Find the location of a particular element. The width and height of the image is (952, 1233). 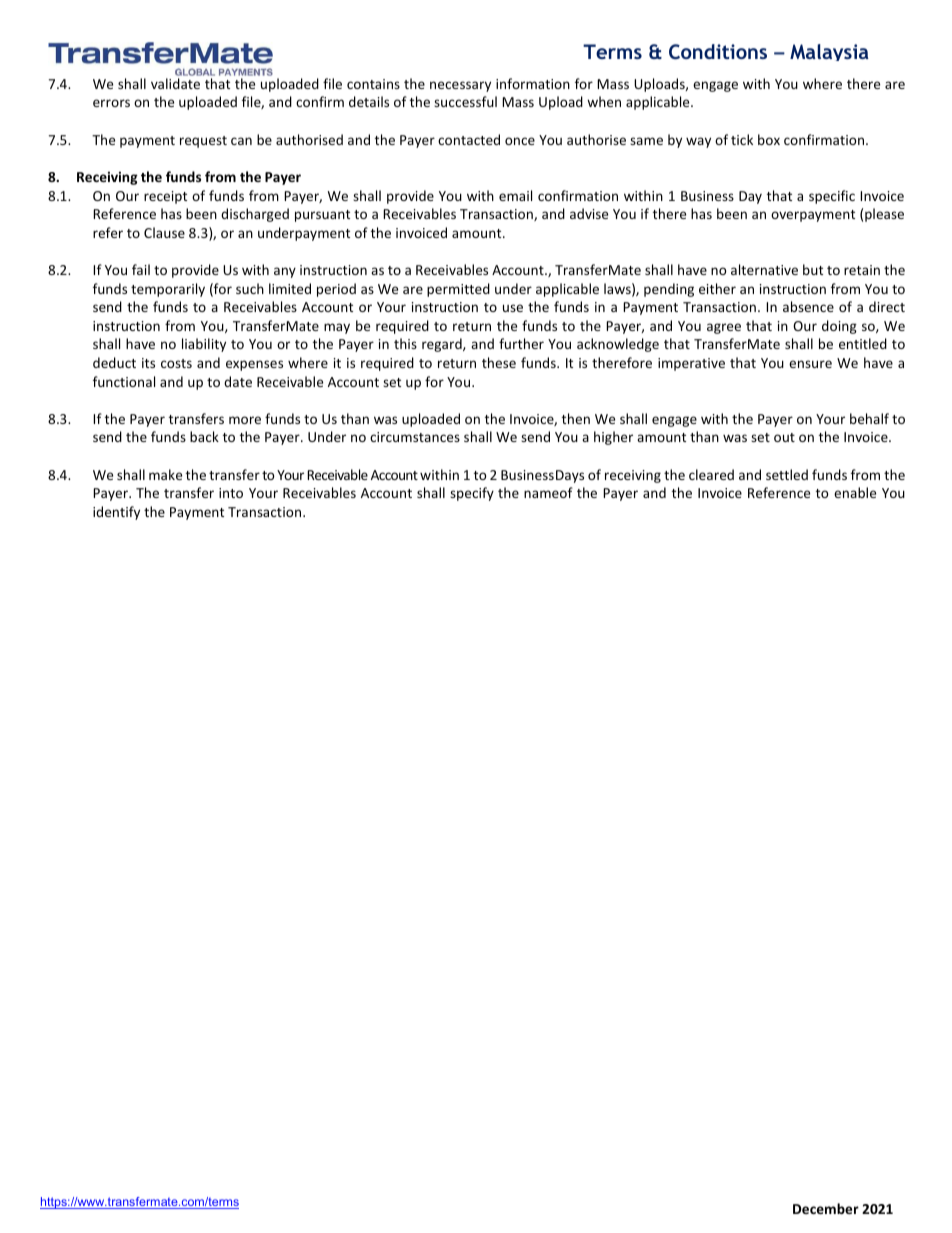

enable is located at coordinates (855, 492).
